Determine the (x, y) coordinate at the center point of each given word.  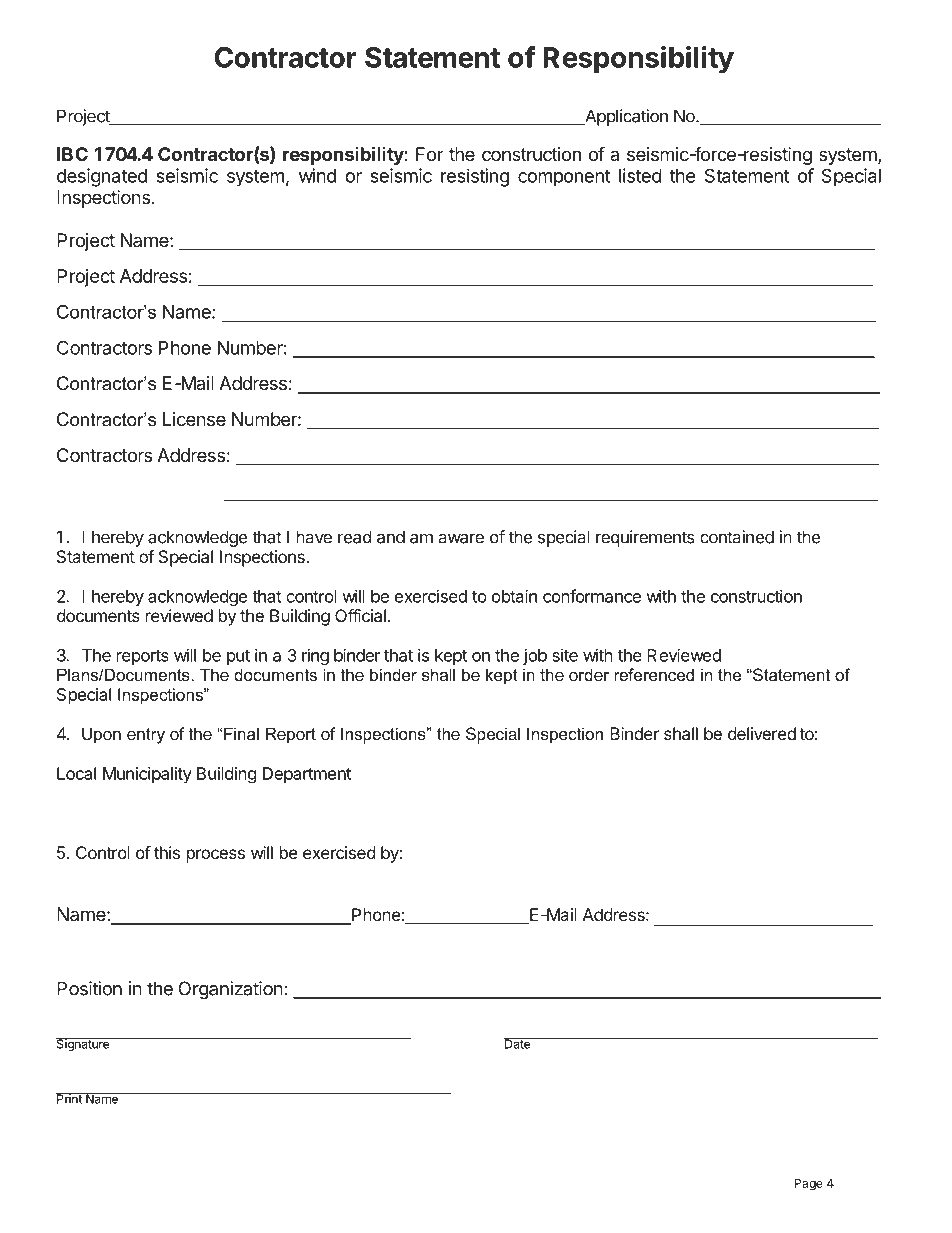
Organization (231, 990)
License (194, 419)
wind (317, 175)
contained (737, 537)
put (238, 657)
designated (102, 177)
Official (360, 615)
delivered (762, 733)
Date (518, 1043)
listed (640, 175)
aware (461, 538)
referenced (654, 674)
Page (809, 1184)
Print (70, 1098)
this (167, 852)
